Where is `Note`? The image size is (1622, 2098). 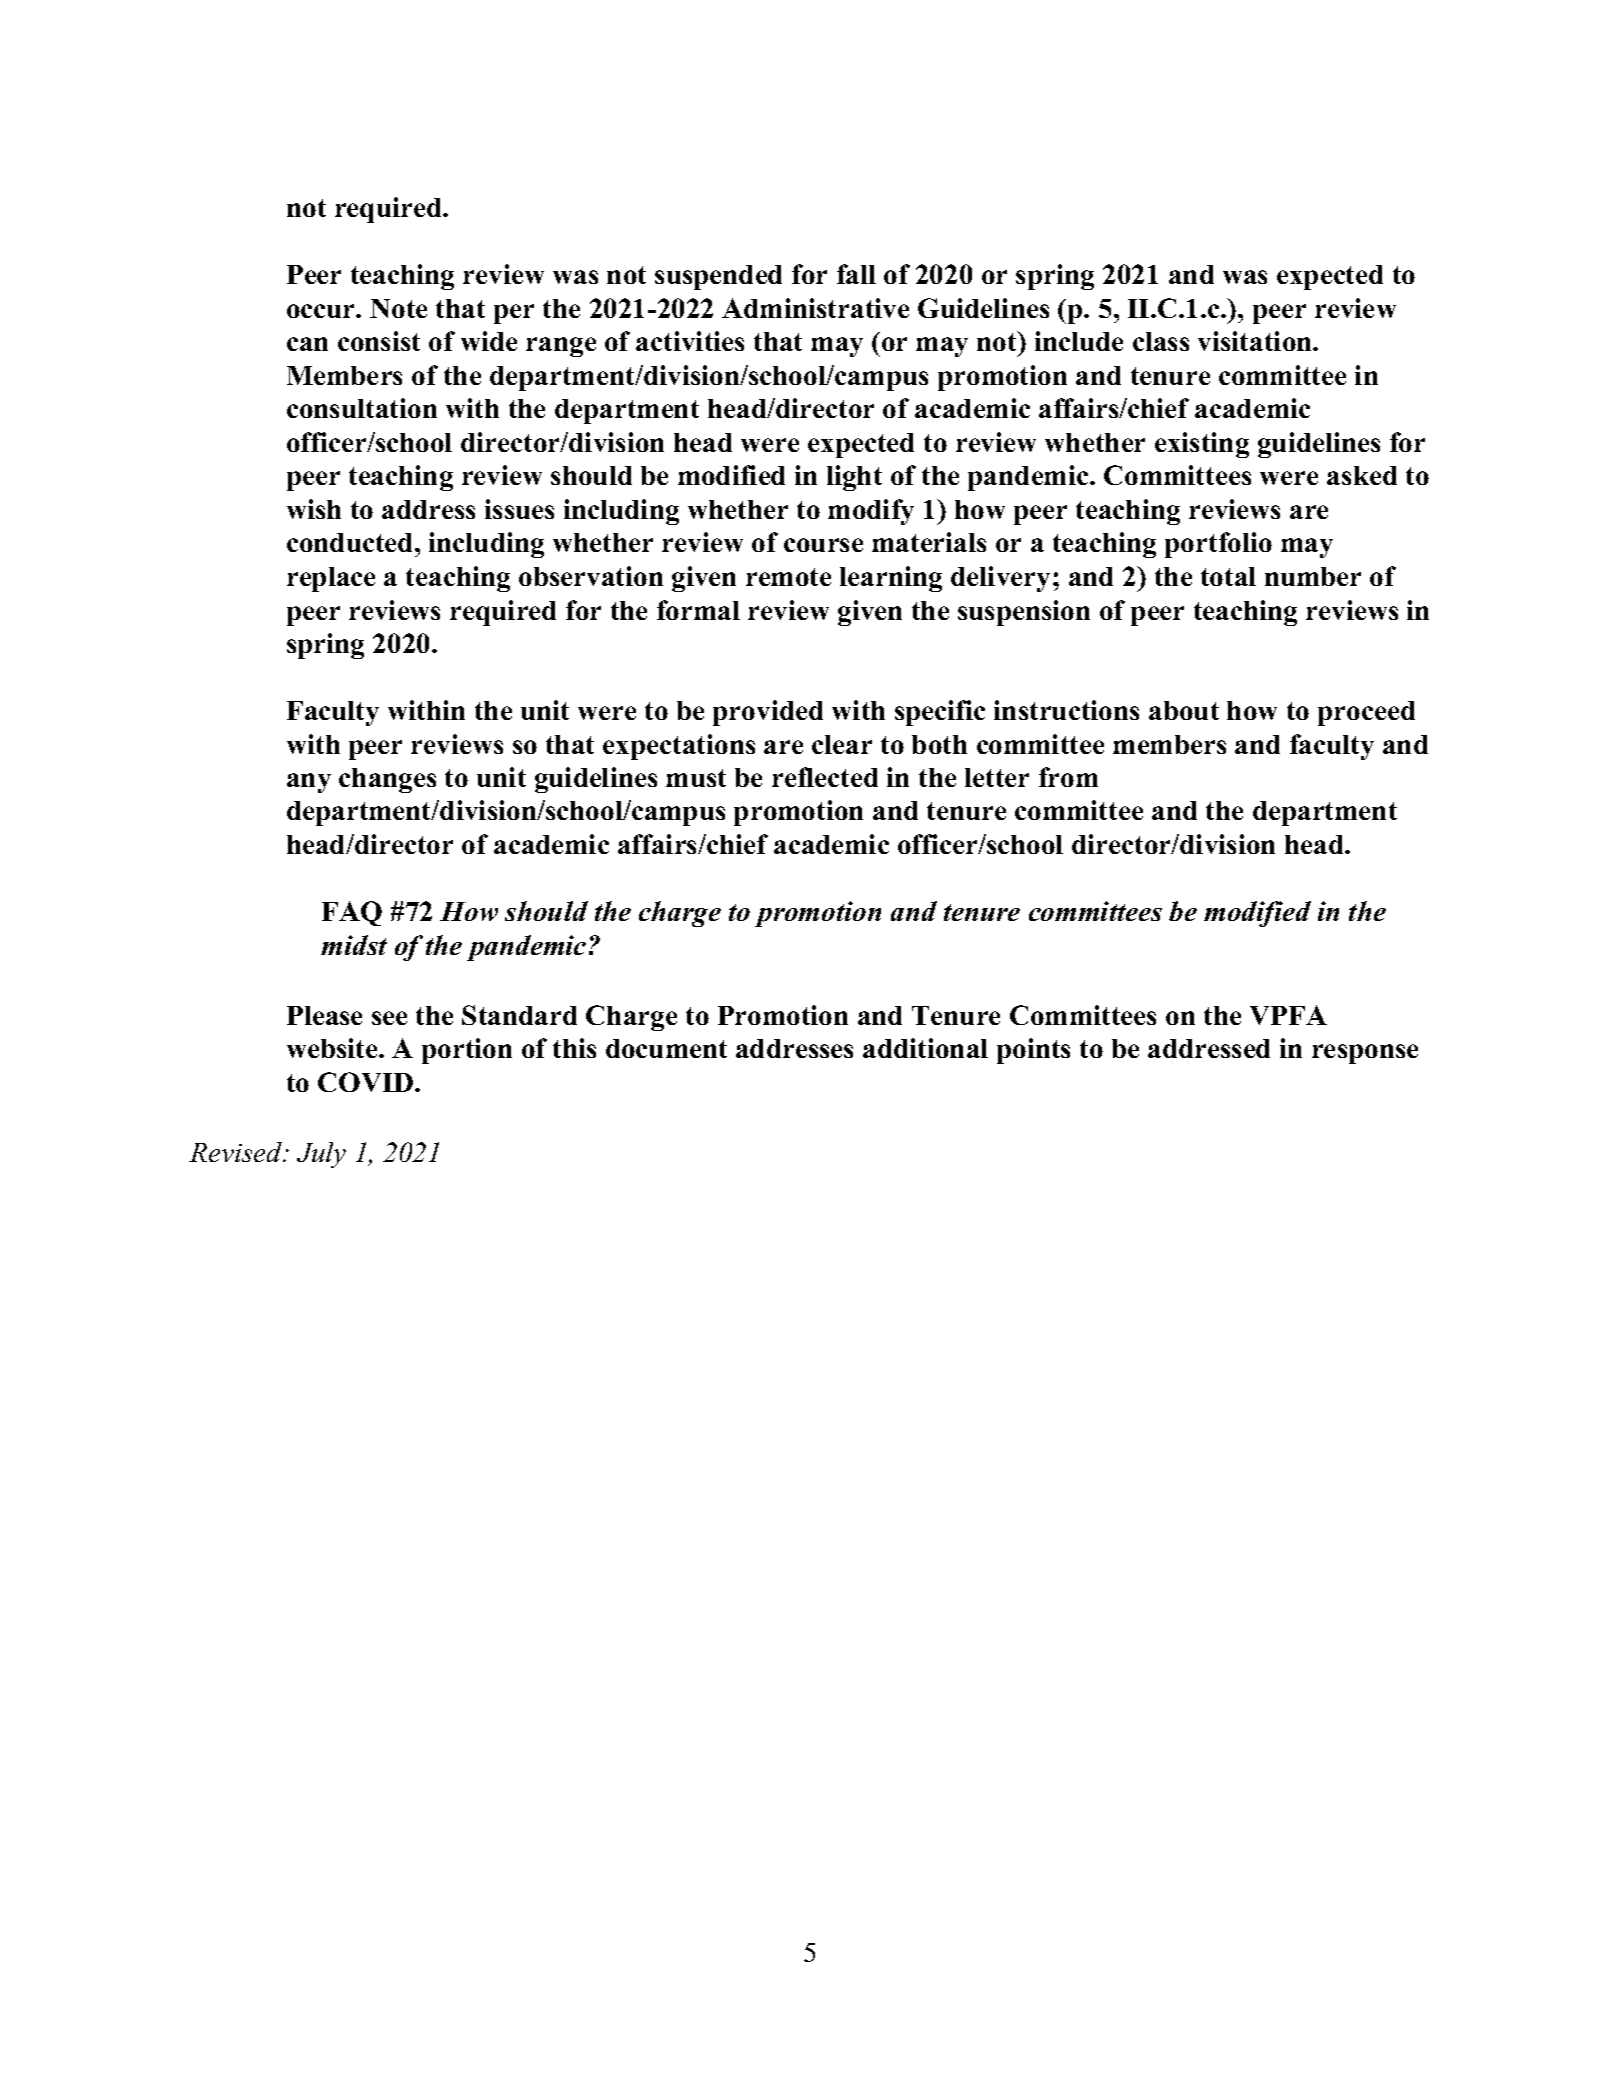 Note is located at coordinates (398, 308).
